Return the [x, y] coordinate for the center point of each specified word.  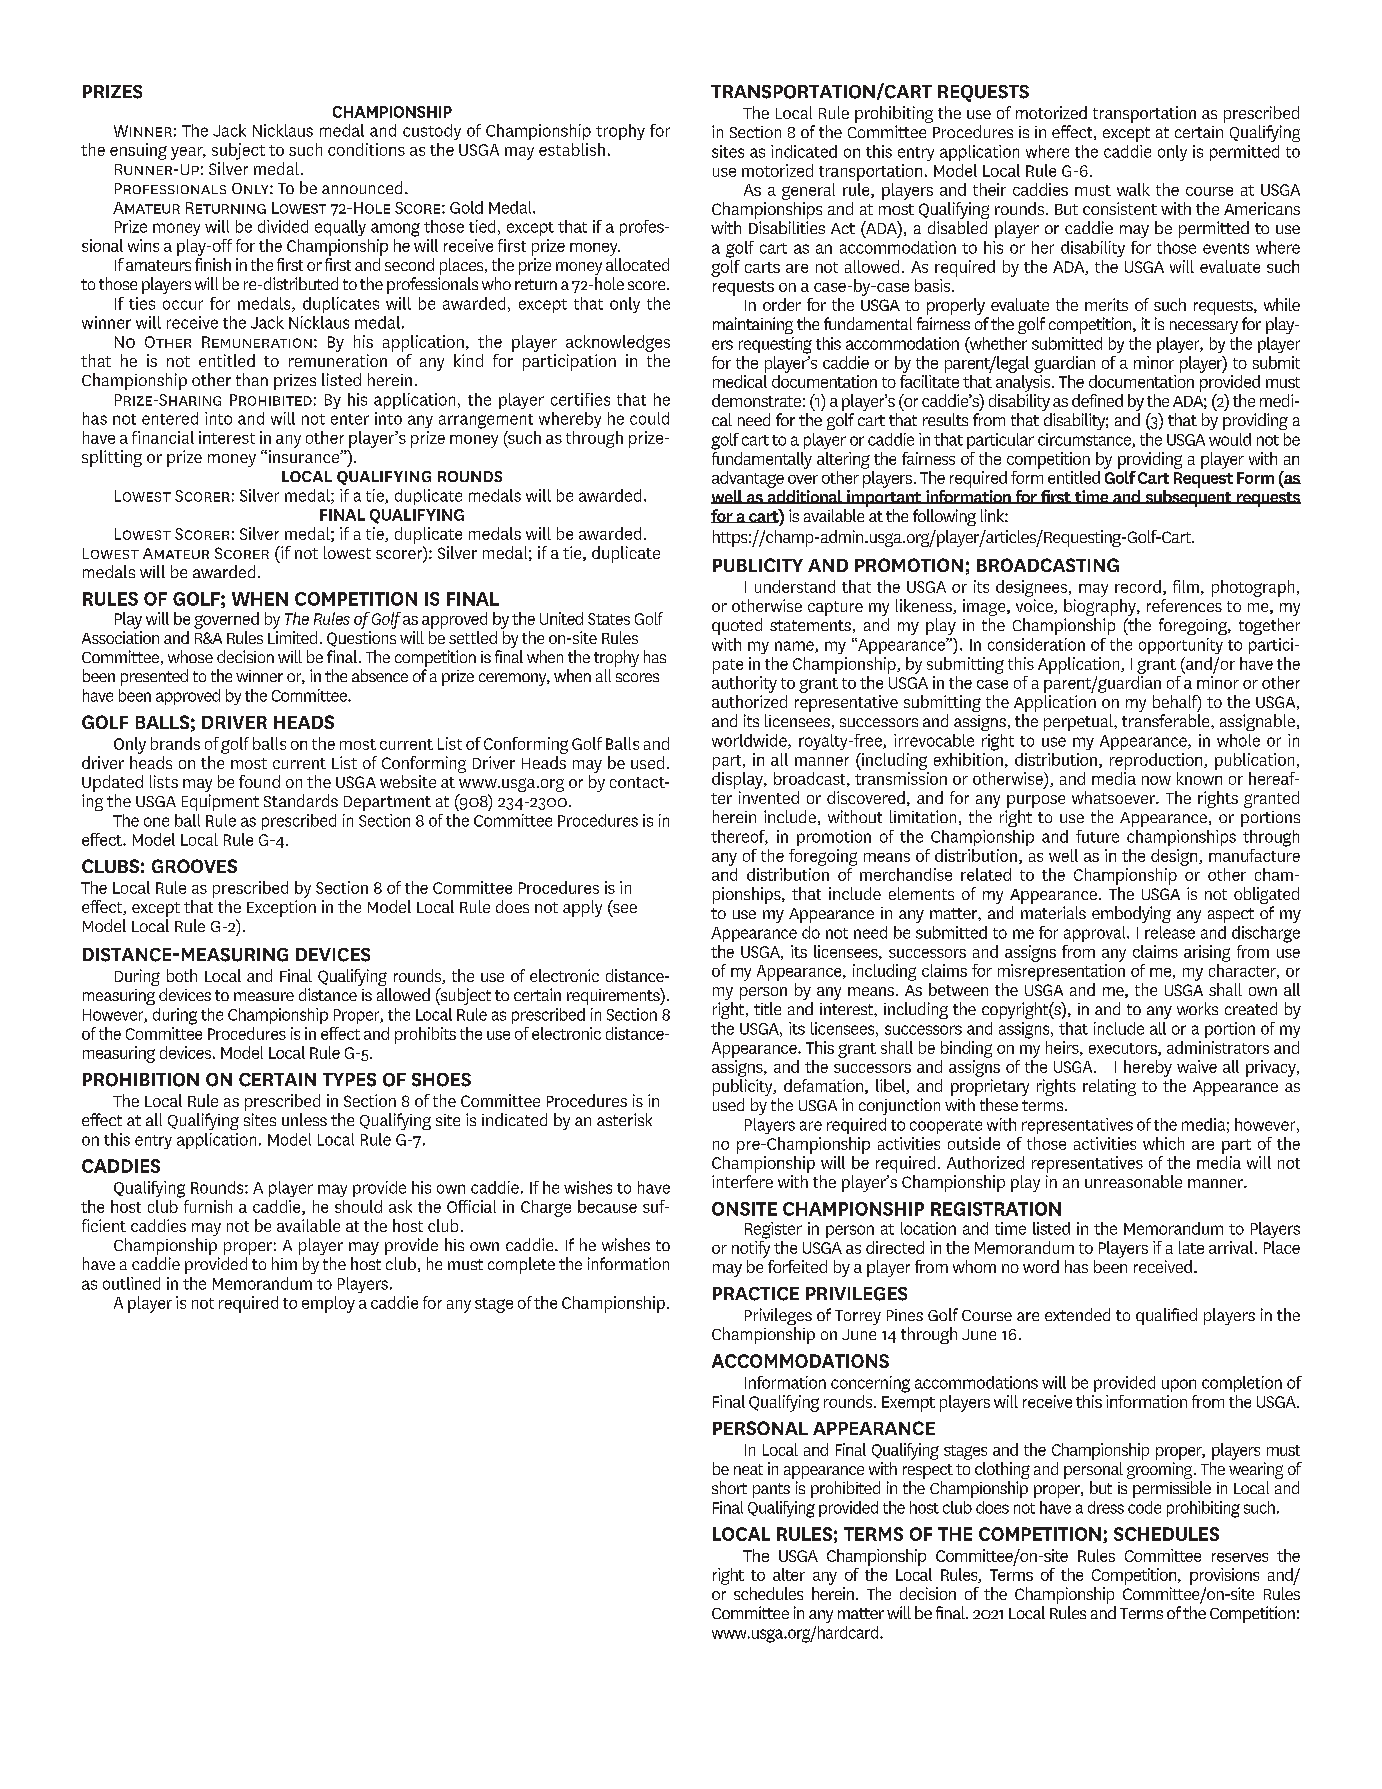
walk [1133, 189]
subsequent [1188, 498]
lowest [347, 552]
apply [582, 908]
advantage [748, 479]
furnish [208, 1206]
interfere [742, 1181]
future [1097, 836]
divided [283, 226]
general [808, 191]
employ [328, 1304]
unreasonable [1133, 1181]
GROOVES [194, 866]
